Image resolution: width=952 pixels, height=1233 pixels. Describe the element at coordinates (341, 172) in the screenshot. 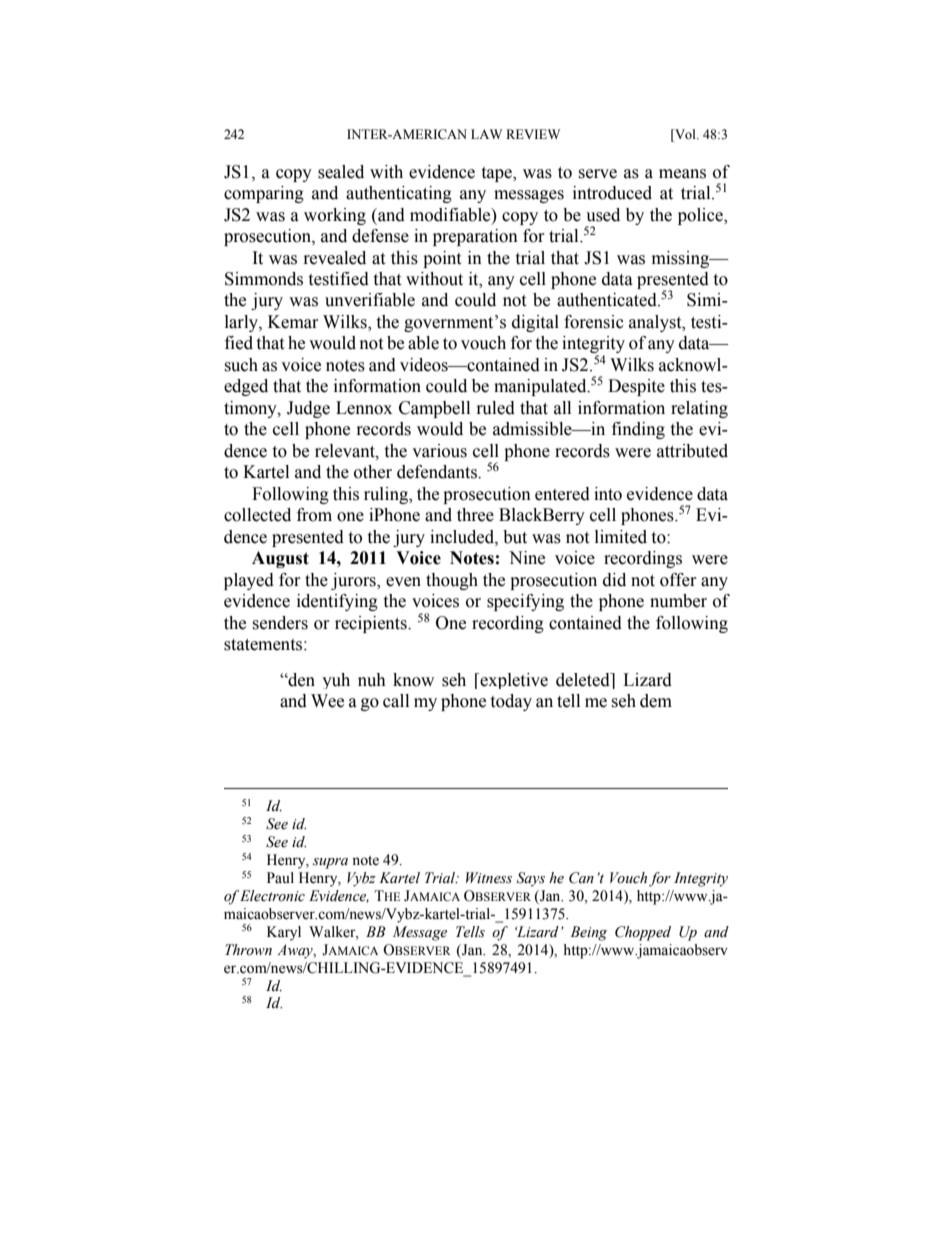

I see `sealed` at that location.
